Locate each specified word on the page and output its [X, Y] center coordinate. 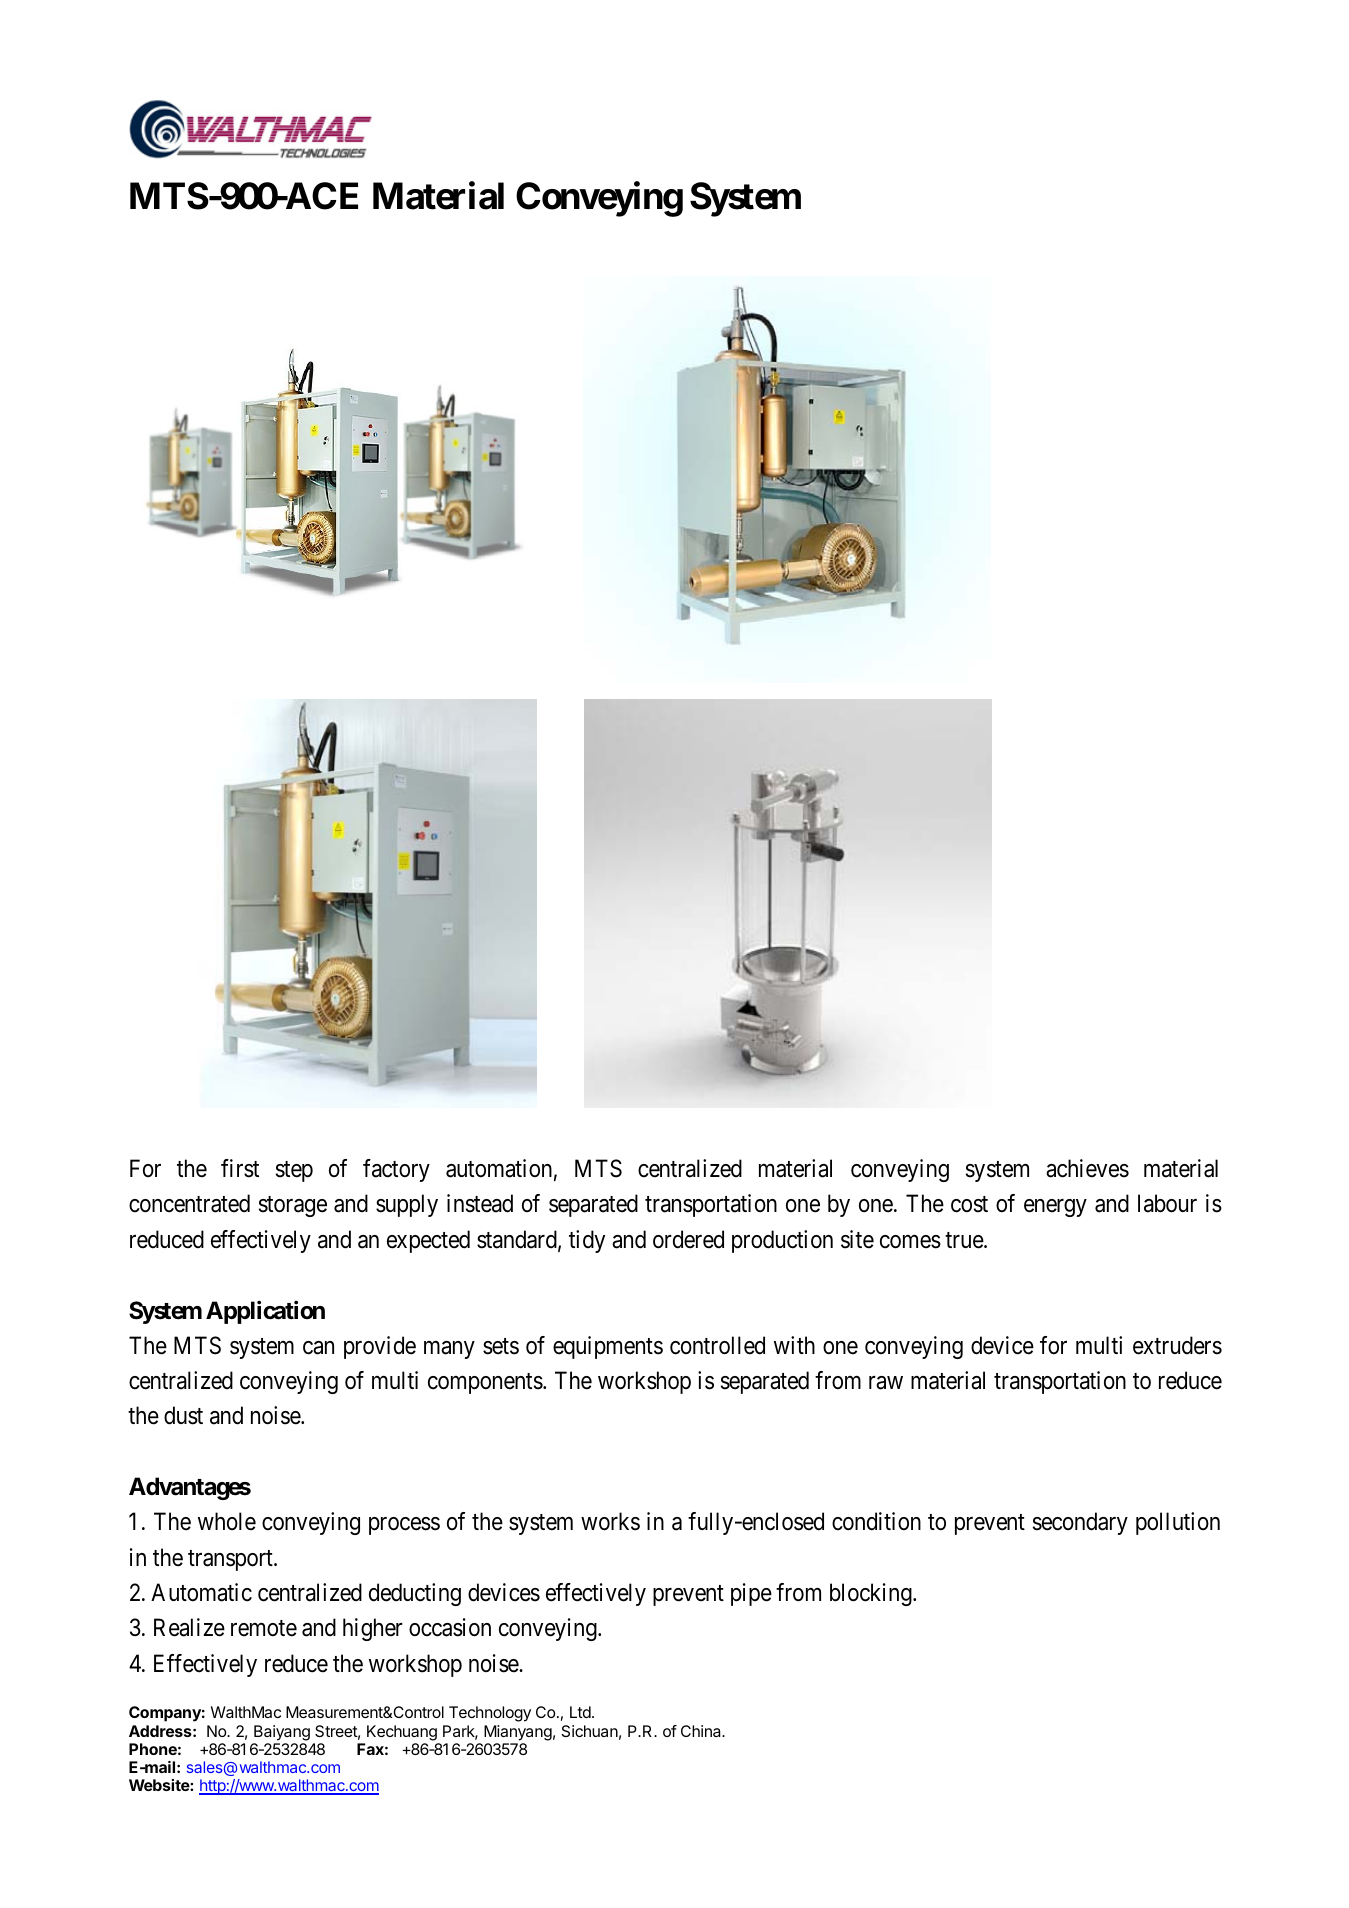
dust [183, 1415]
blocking [872, 1594]
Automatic [201, 1592]
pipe [751, 1594]
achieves [1087, 1168]
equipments [608, 1347]
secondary [1080, 1523]
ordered [688, 1239]
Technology [490, 1714]
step [294, 1171]
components [485, 1383]
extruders [1177, 1345]
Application [265, 1312]
